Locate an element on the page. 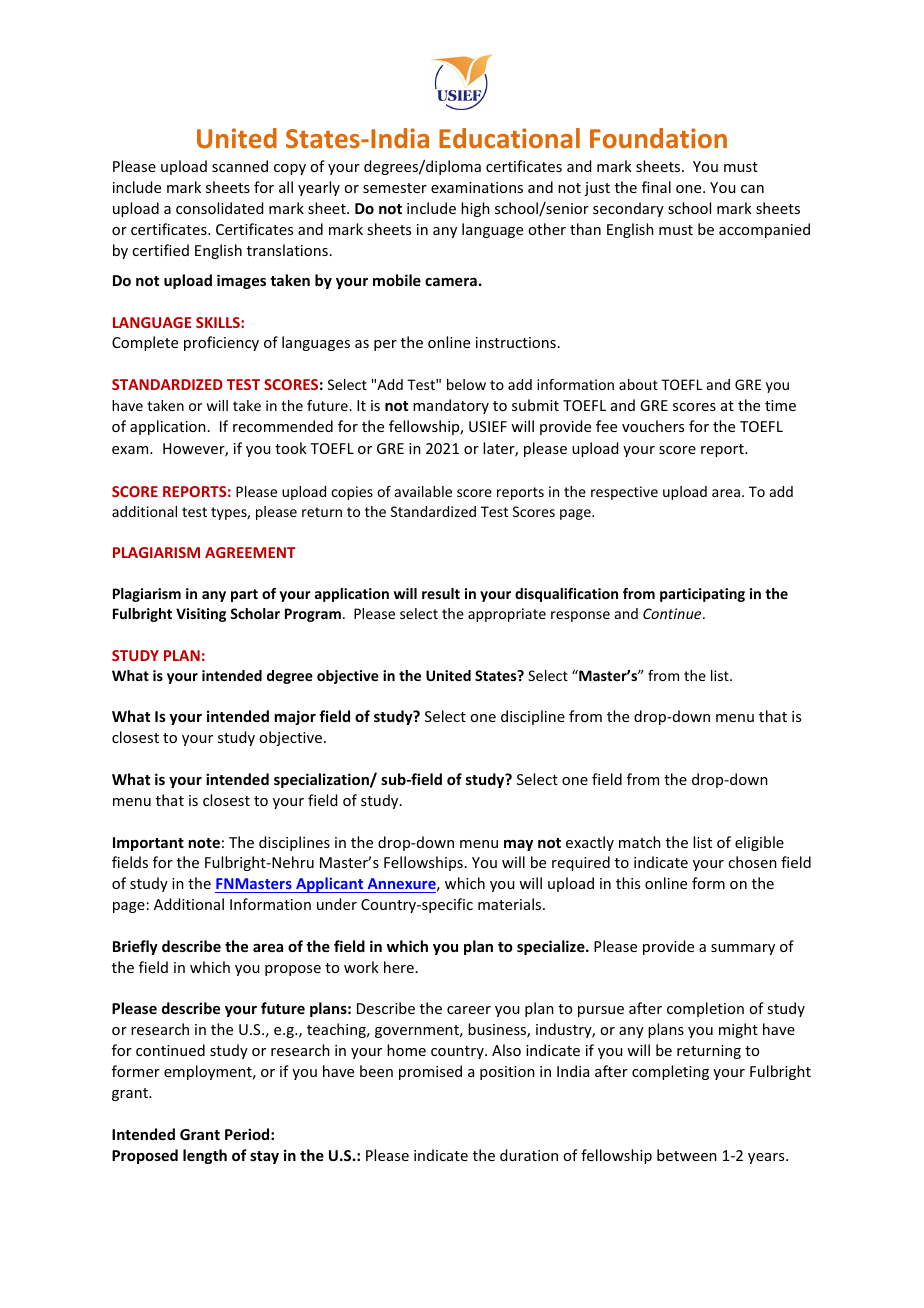 The image size is (924, 1308). respective is located at coordinates (624, 493).
